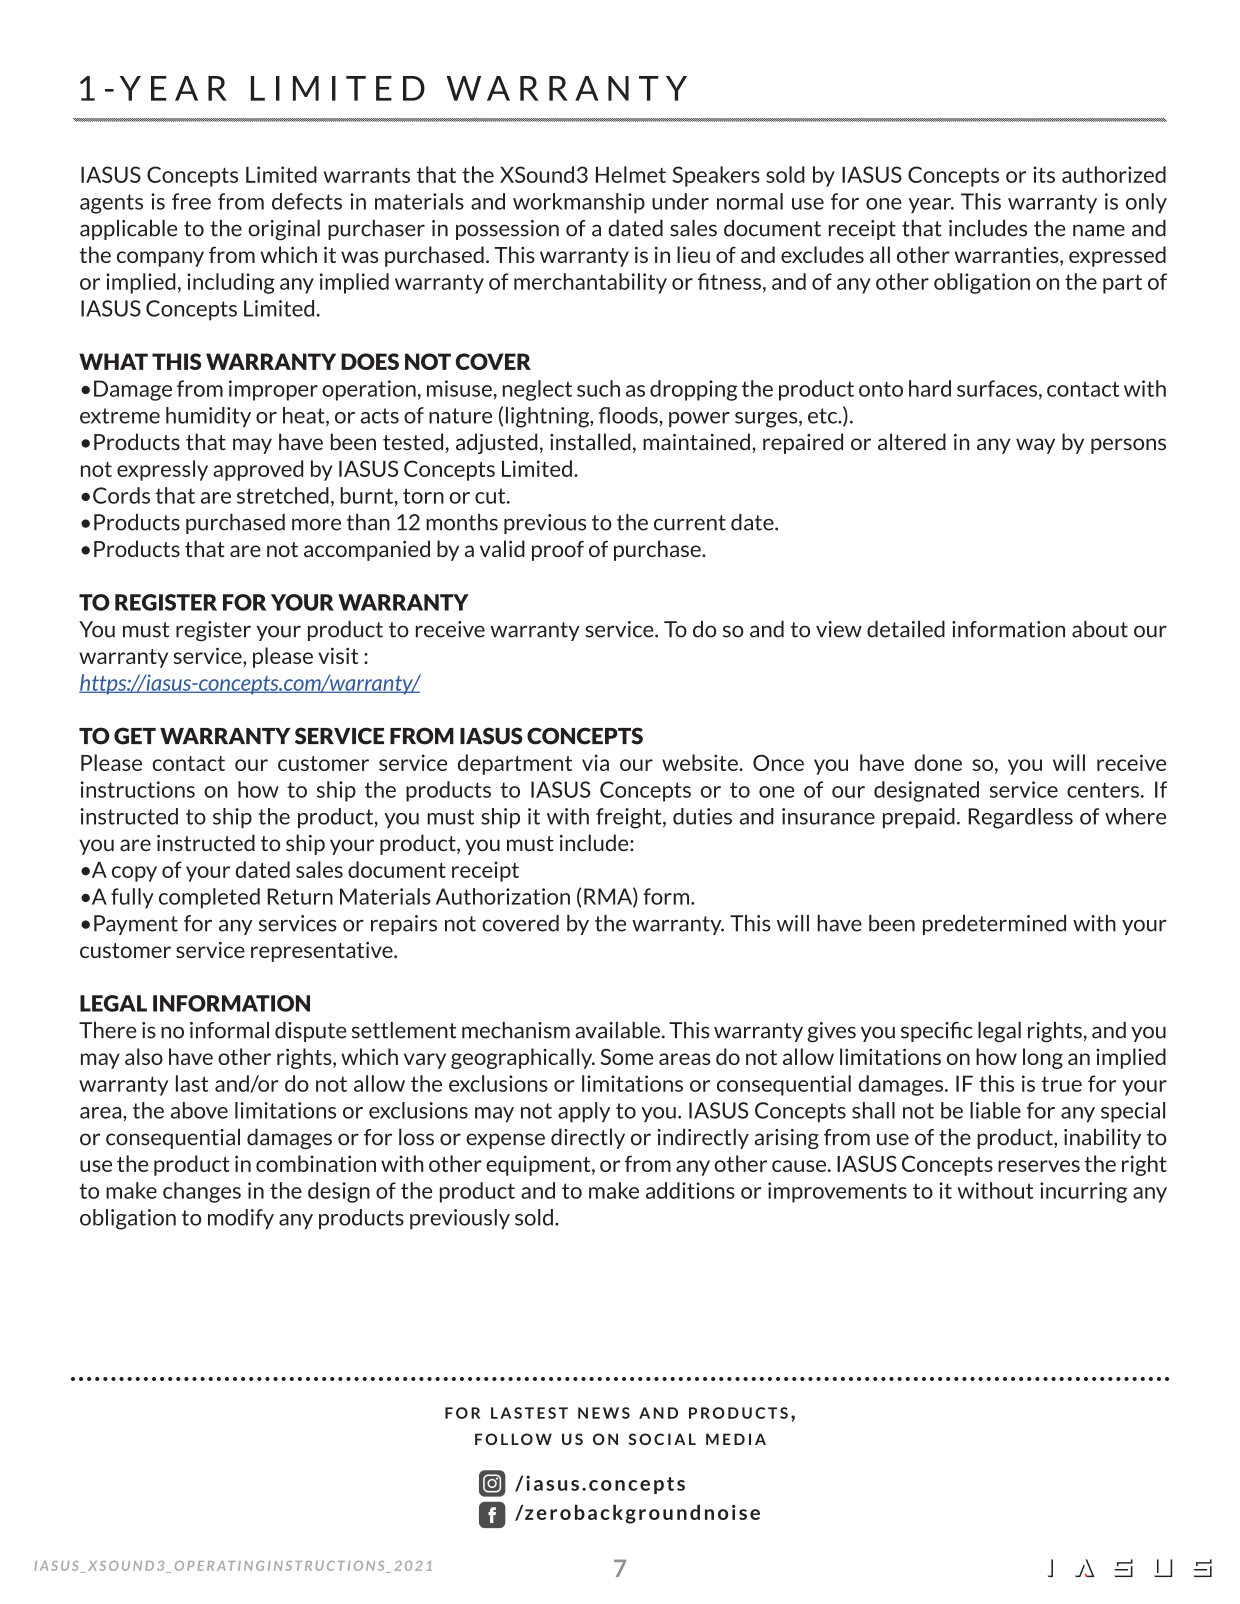 The width and height of the screenshot is (1240, 1604). Describe the element at coordinates (1100, 629) in the screenshot. I see `about` at that location.
